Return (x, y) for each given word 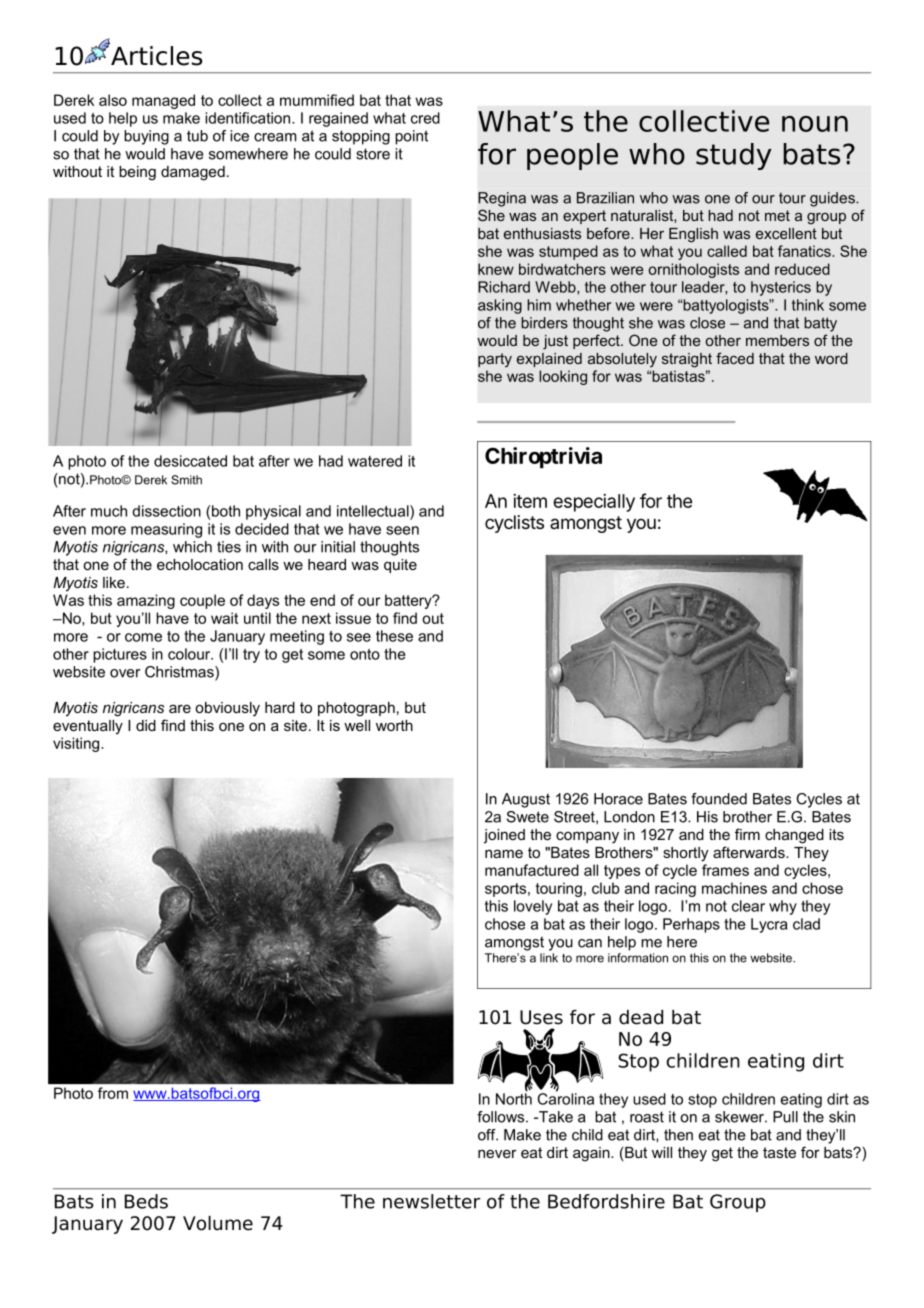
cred (425, 118)
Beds (146, 1201)
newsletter (431, 1201)
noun (815, 124)
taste (779, 1152)
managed (163, 101)
